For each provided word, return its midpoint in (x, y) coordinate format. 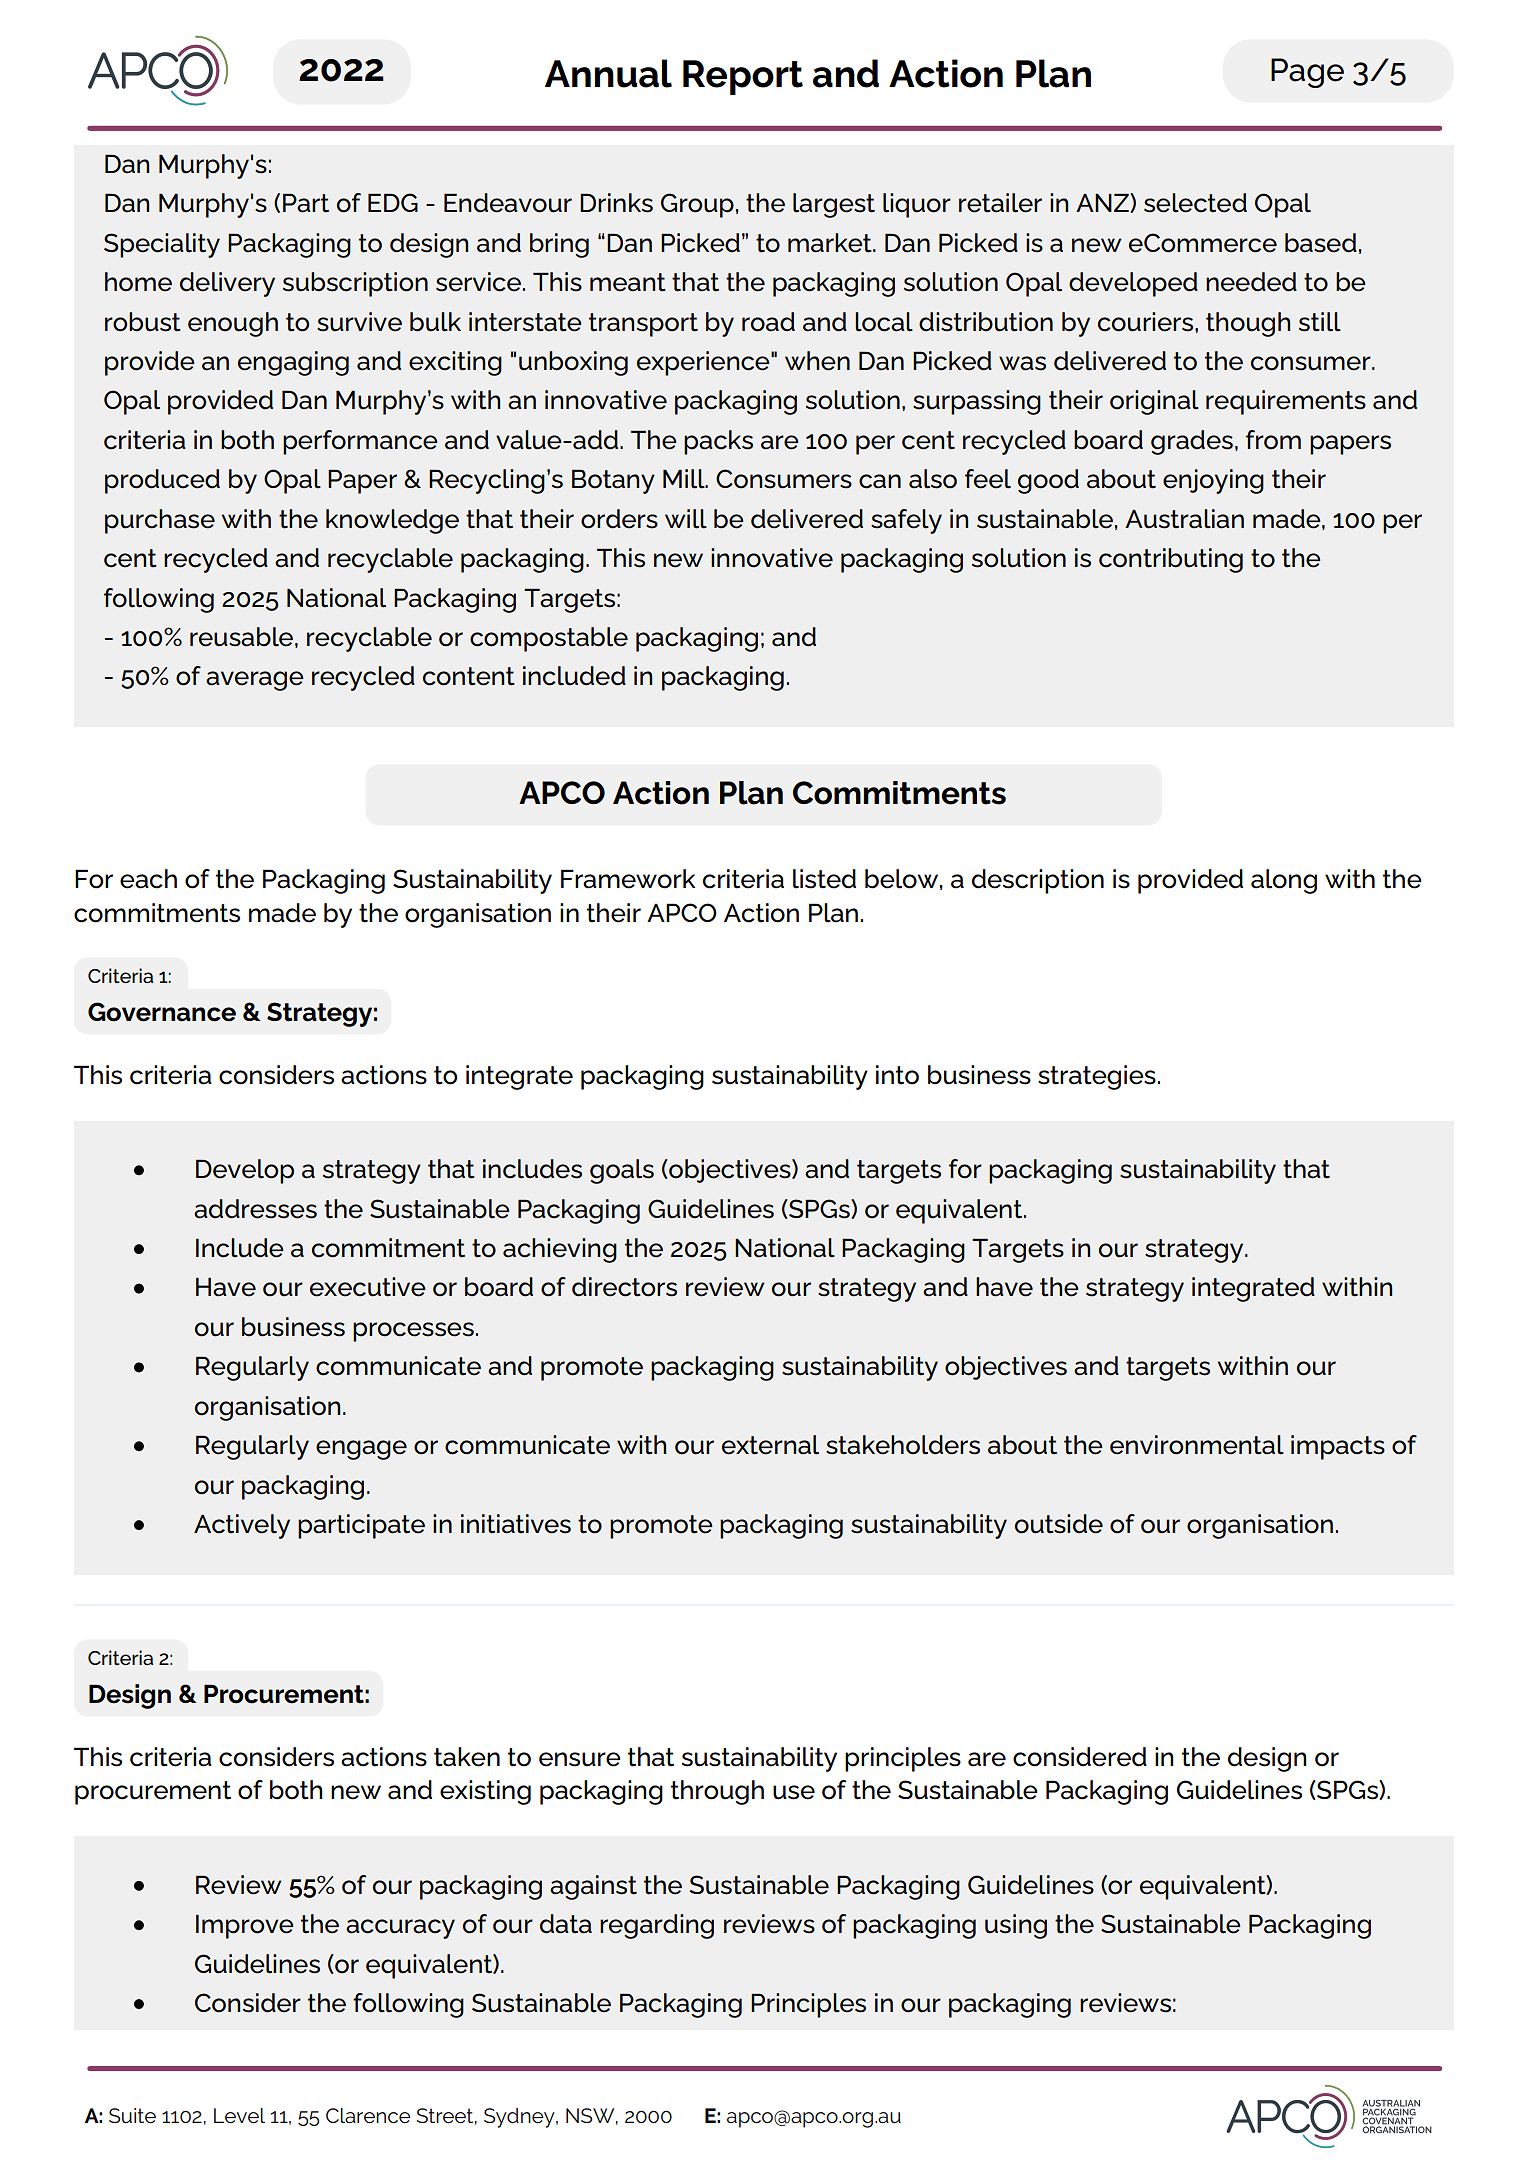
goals (622, 1171)
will (686, 519)
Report (743, 77)
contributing (1171, 560)
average (255, 681)
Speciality (162, 245)
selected (1195, 203)
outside (1059, 1524)
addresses (255, 1209)
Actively (242, 1526)
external (770, 1445)
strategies (1097, 1077)
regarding (657, 1926)
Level (239, 2115)
